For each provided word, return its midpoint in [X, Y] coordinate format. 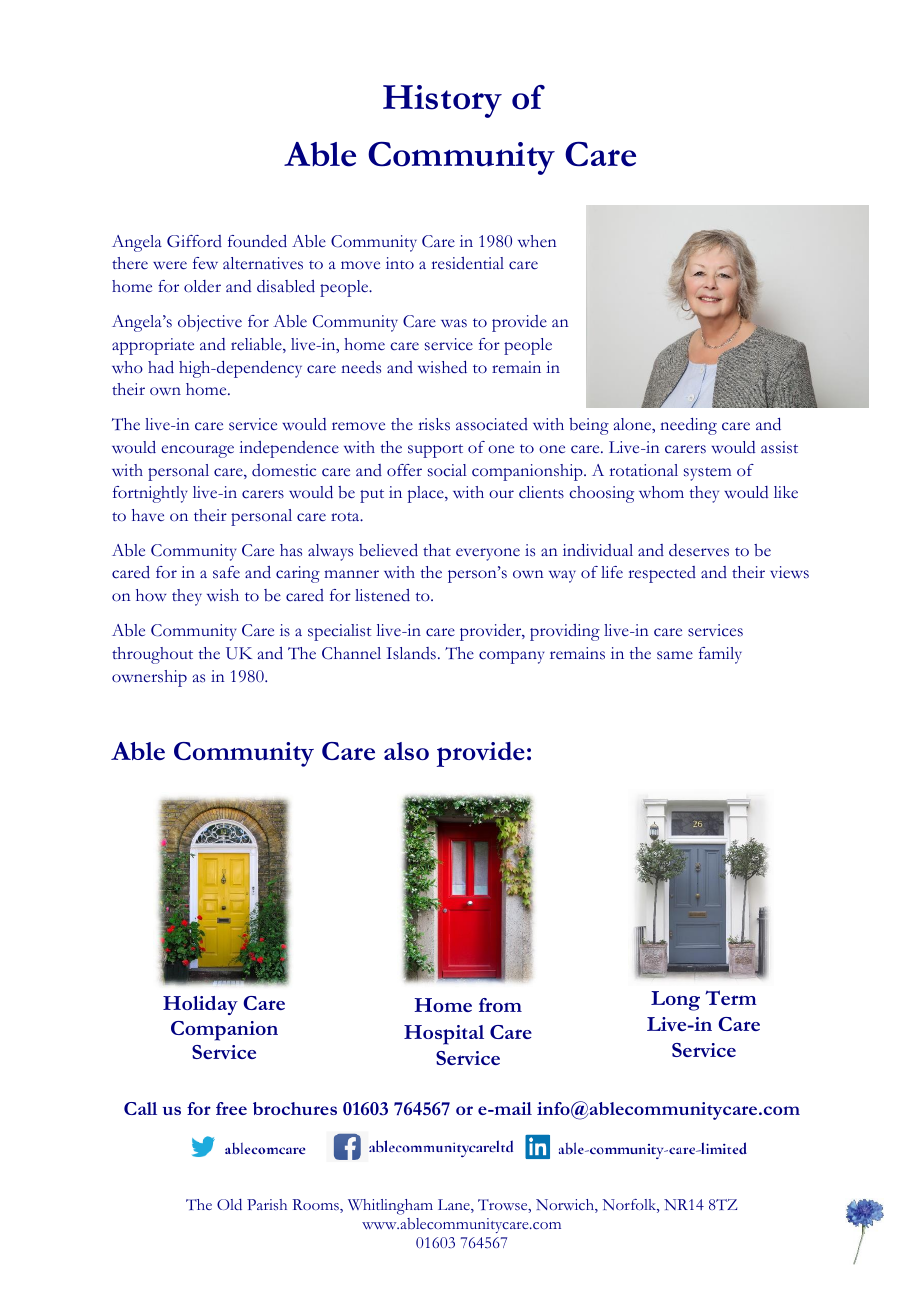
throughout [152, 655]
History [442, 101]
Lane [455, 1206]
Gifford [194, 241]
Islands [411, 653]
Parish [267, 1204]
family [720, 655]
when [537, 241]
